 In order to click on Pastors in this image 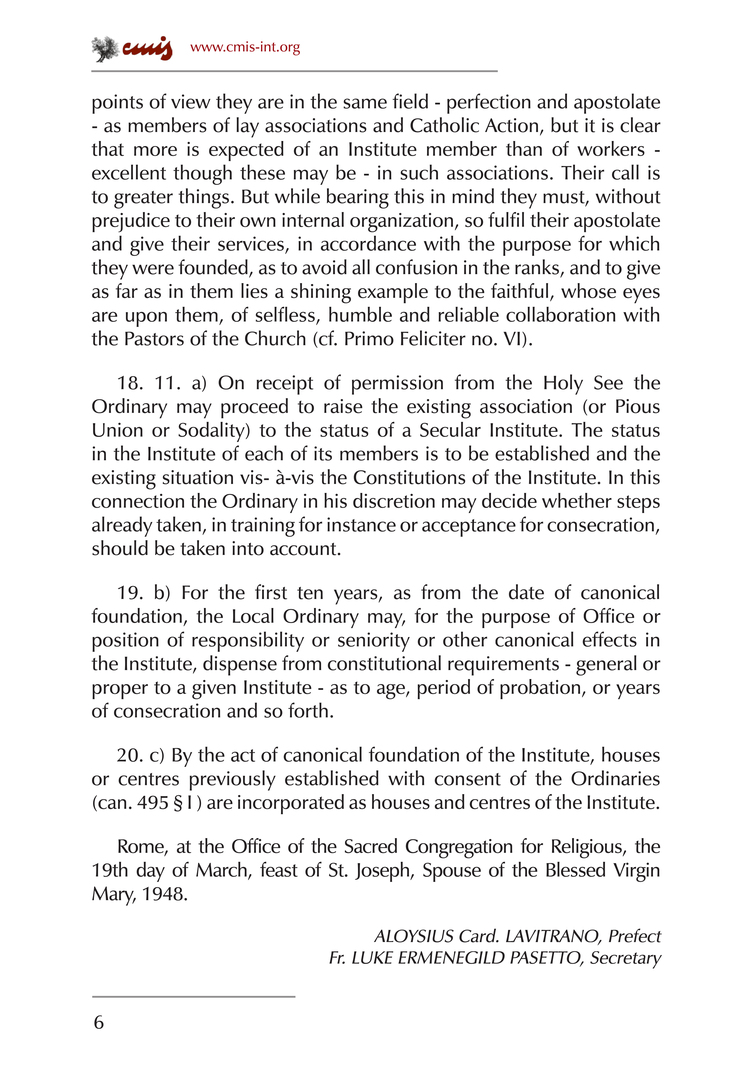, I will do `click(154, 338)`.
